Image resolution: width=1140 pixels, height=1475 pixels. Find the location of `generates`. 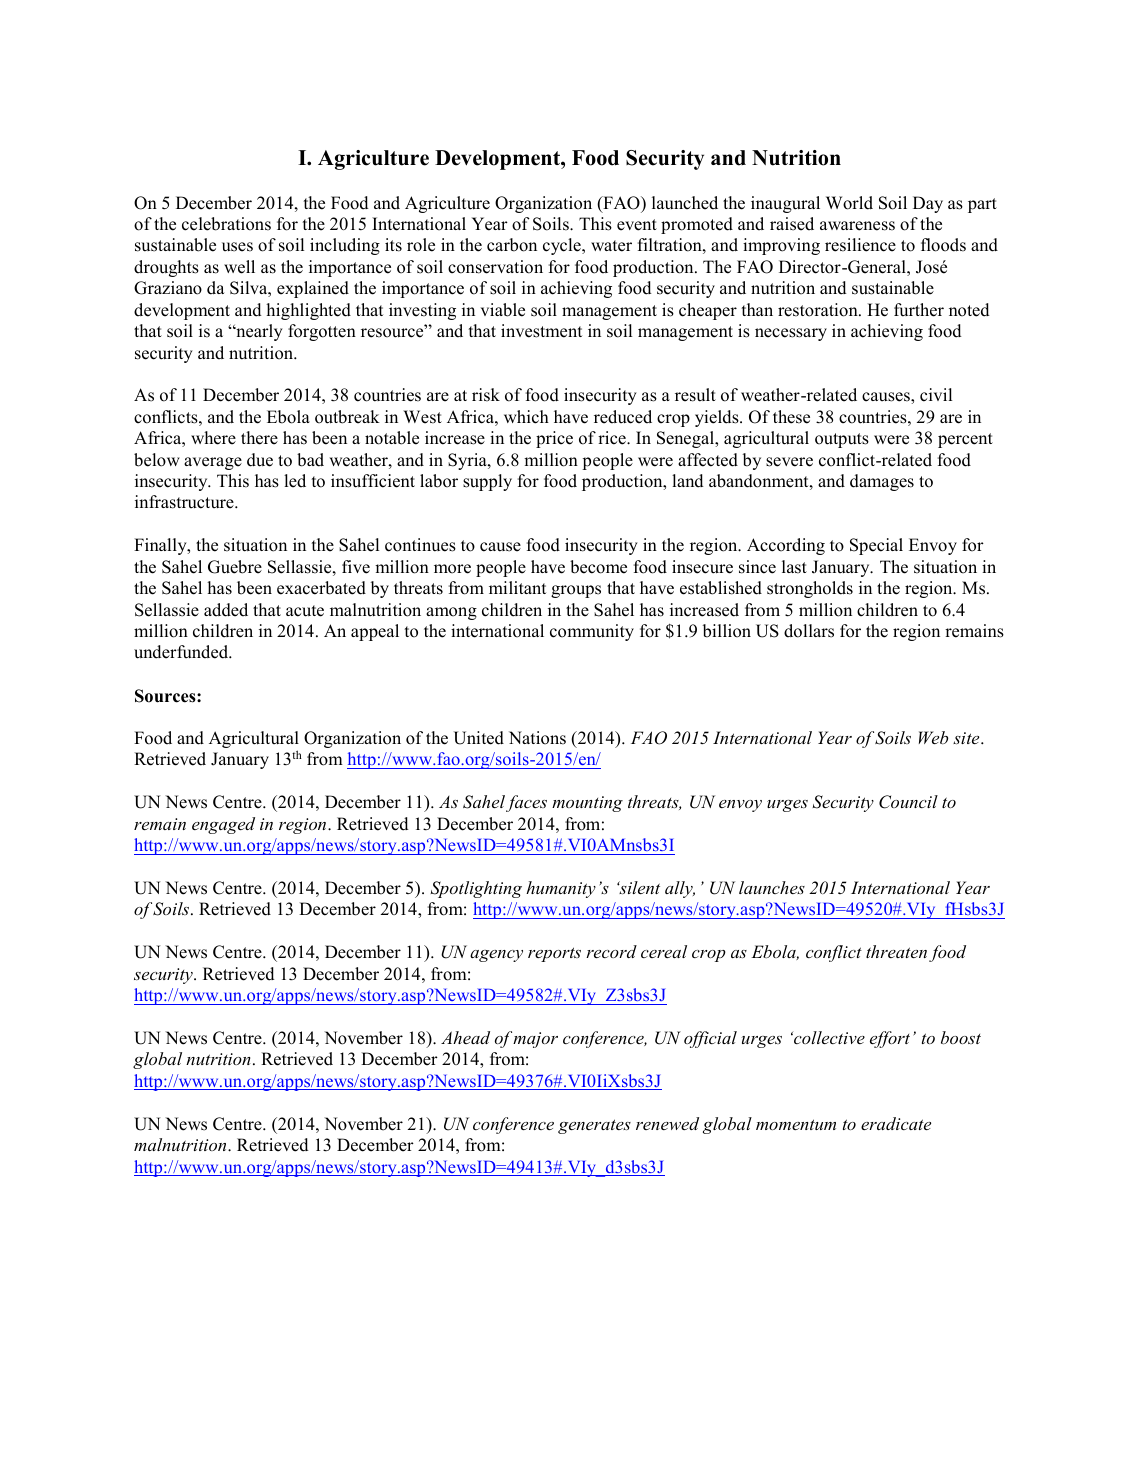

generates is located at coordinates (594, 1126).
